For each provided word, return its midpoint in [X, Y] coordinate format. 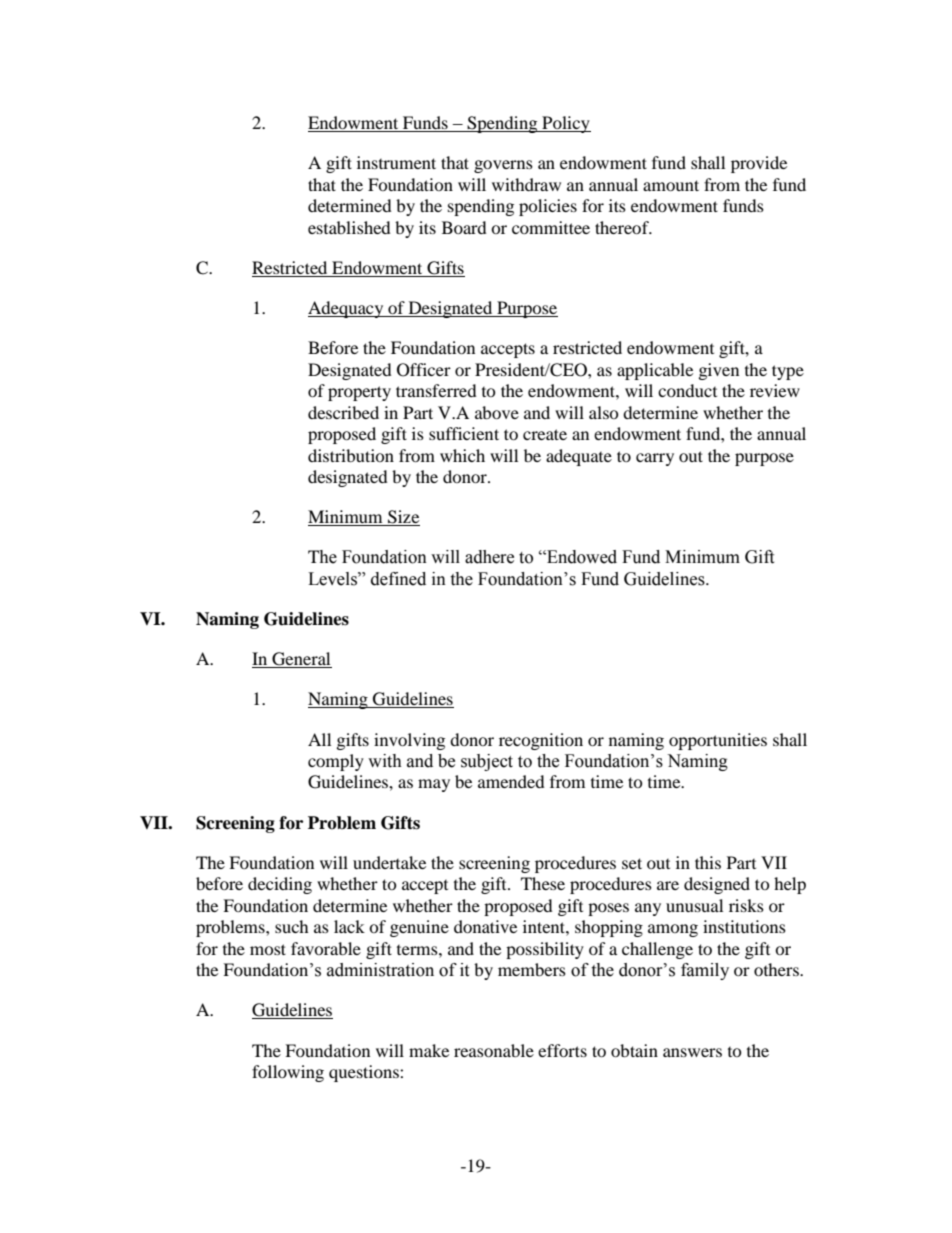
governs [503, 166]
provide [759, 164]
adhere [489, 557]
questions [365, 1073]
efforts [562, 1050]
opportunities [718, 741]
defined [398, 579]
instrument [396, 162]
